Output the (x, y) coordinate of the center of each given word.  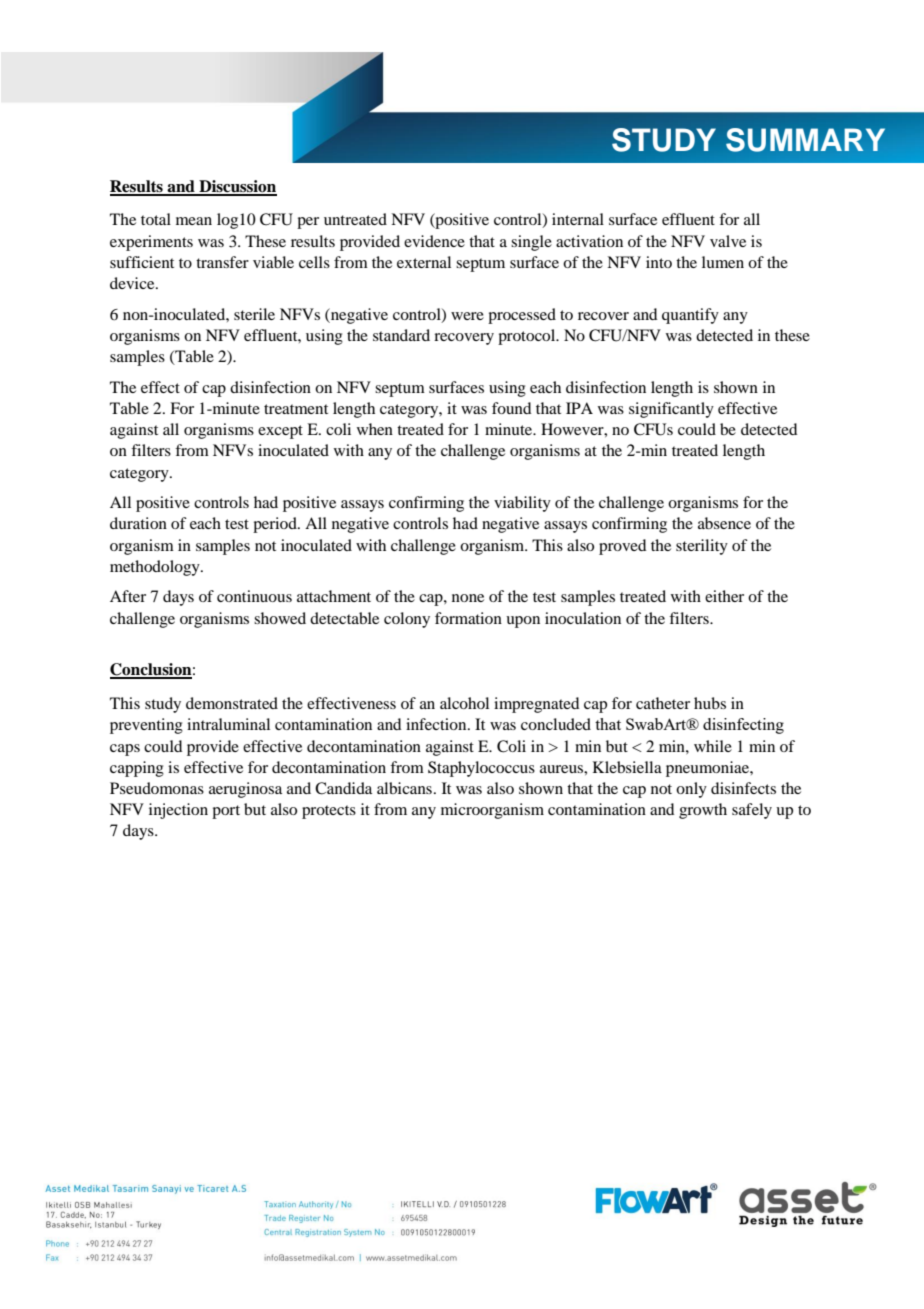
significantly (671, 410)
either (724, 596)
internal (578, 219)
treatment (296, 409)
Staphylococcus (481, 769)
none (468, 598)
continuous (254, 596)
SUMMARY (805, 140)
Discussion (237, 187)
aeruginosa (245, 790)
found (511, 408)
